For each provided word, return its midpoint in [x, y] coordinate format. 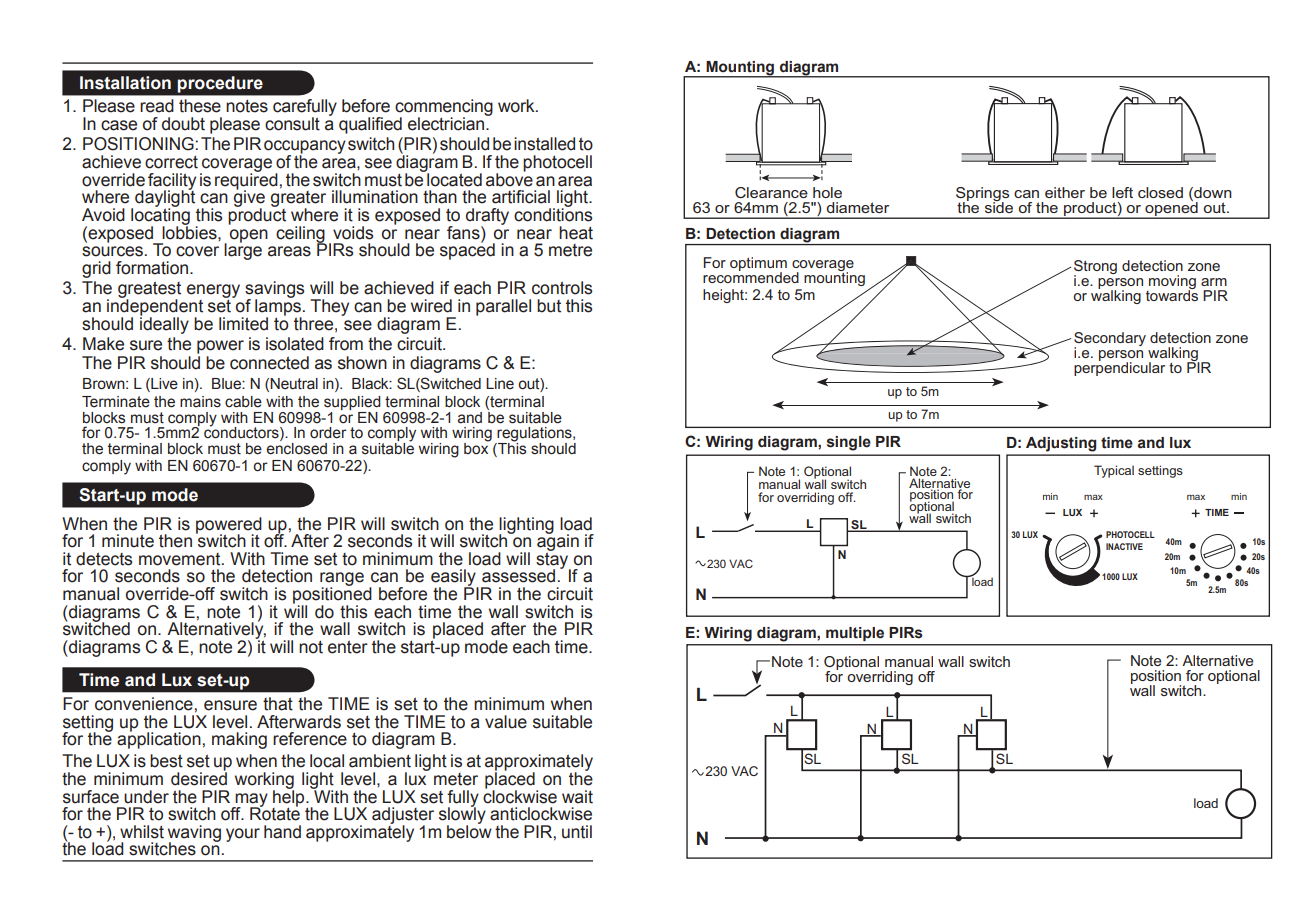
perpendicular [1119, 368]
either [1065, 192]
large [243, 250]
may [250, 801]
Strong [1095, 268]
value [506, 722]
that [278, 704]
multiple [855, 634]
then [175, 541]
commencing [444, 108]
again [558, 542]
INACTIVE [1124, 546]
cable [243, 402]
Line [500, 384]
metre [570, 250]
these [200, 106]
